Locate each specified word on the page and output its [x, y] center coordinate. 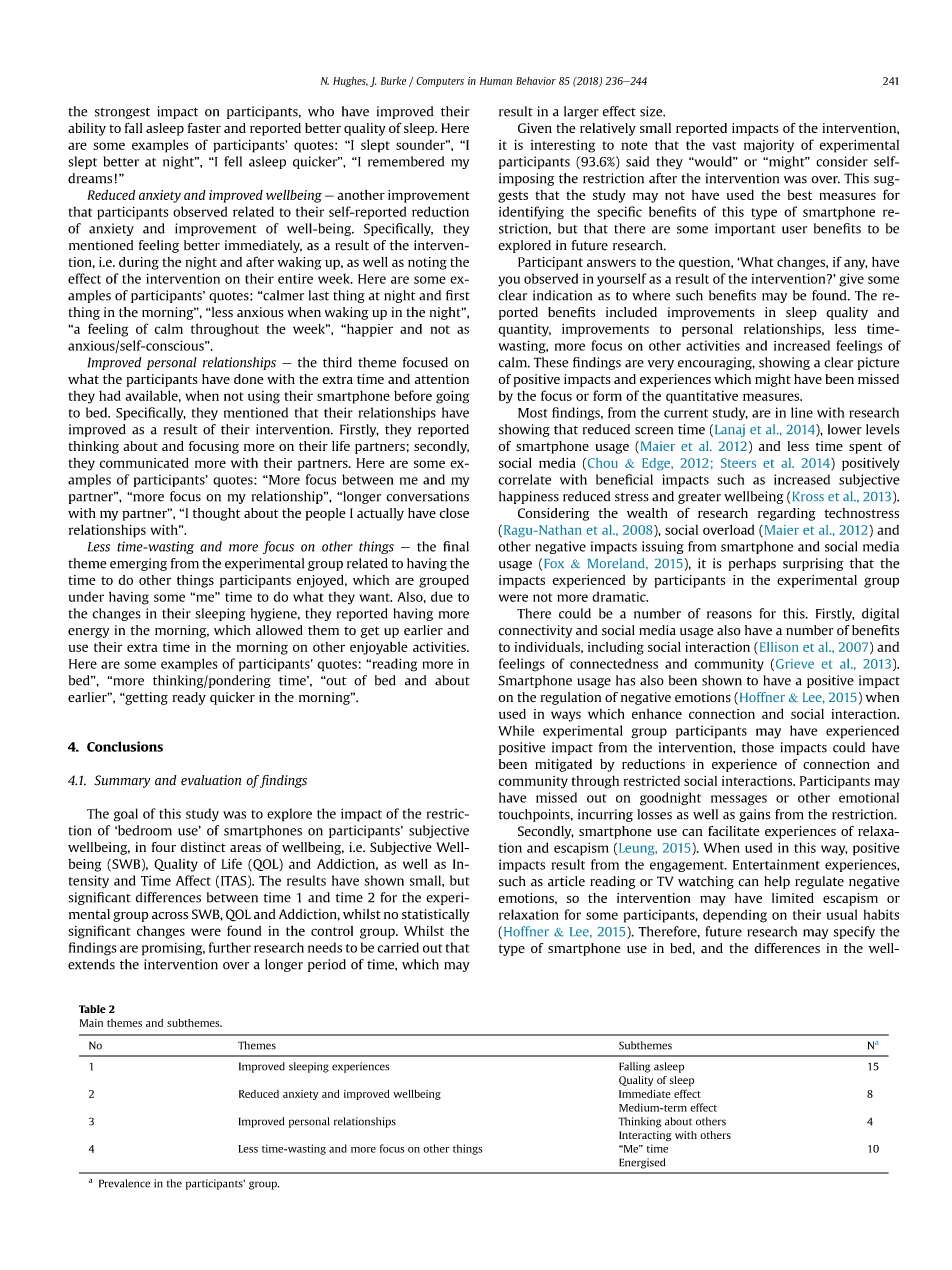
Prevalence [124, 1183]
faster [204, 128]
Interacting [645, 1136]
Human [496, 81]
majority [769, 146]
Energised [642, 1163]
